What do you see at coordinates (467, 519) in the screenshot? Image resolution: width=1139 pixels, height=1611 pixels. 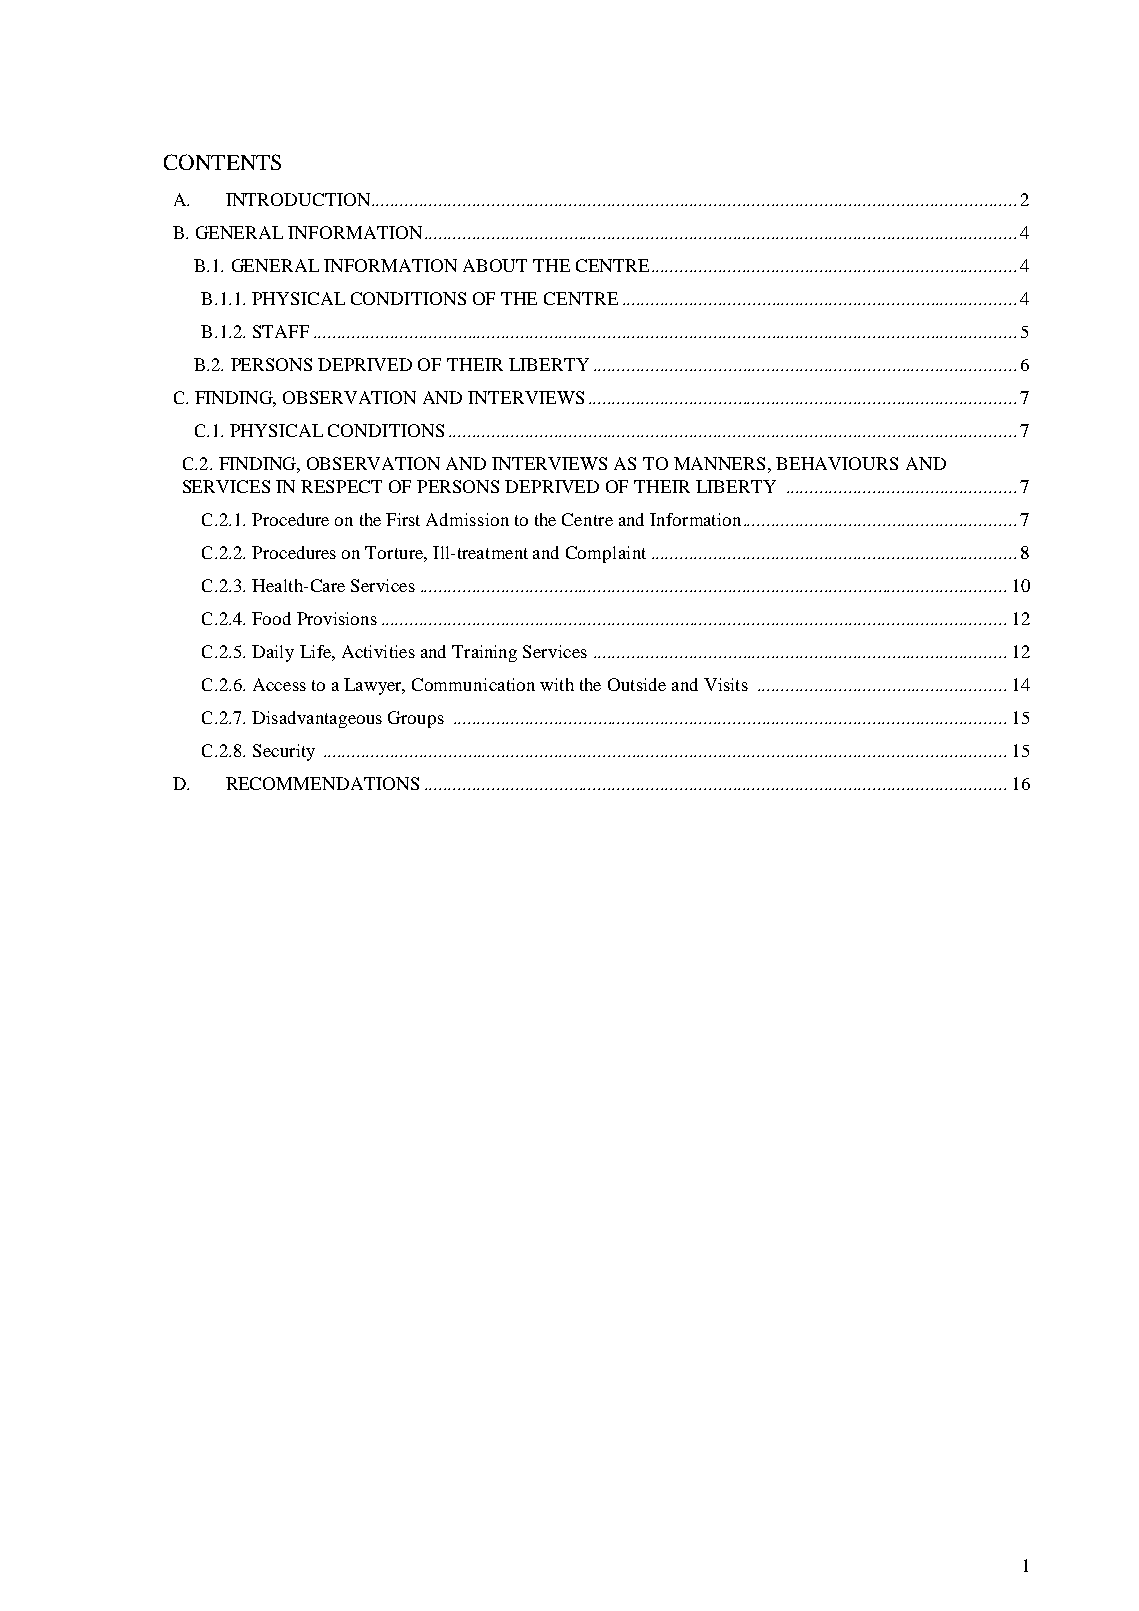 I see `Admission` at bounding box center [467, 519].
